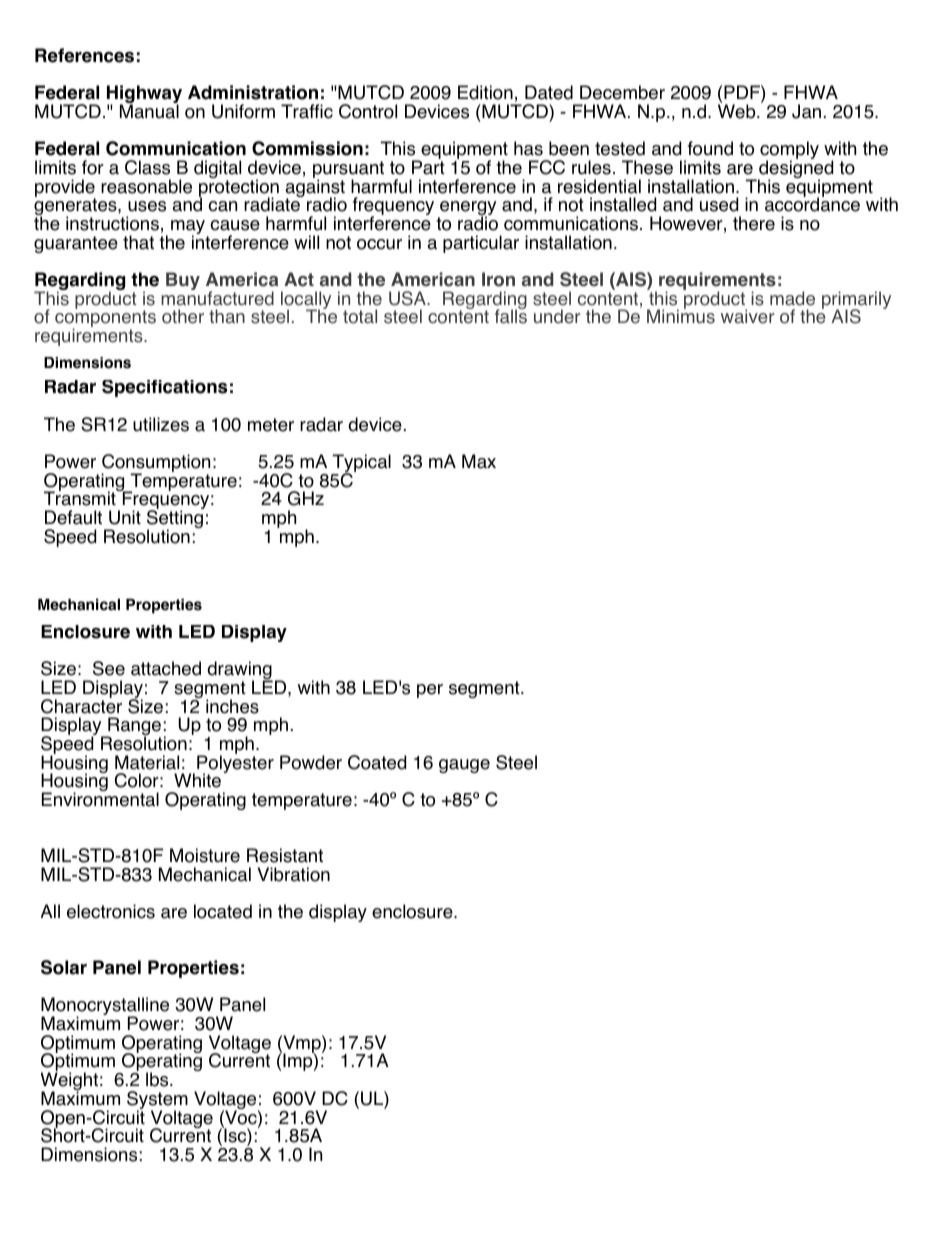 This screenshot has width=952, height=1233. Describe the element at coordinates (464, 766) in the screenshot. I see `gauge` at that location.
